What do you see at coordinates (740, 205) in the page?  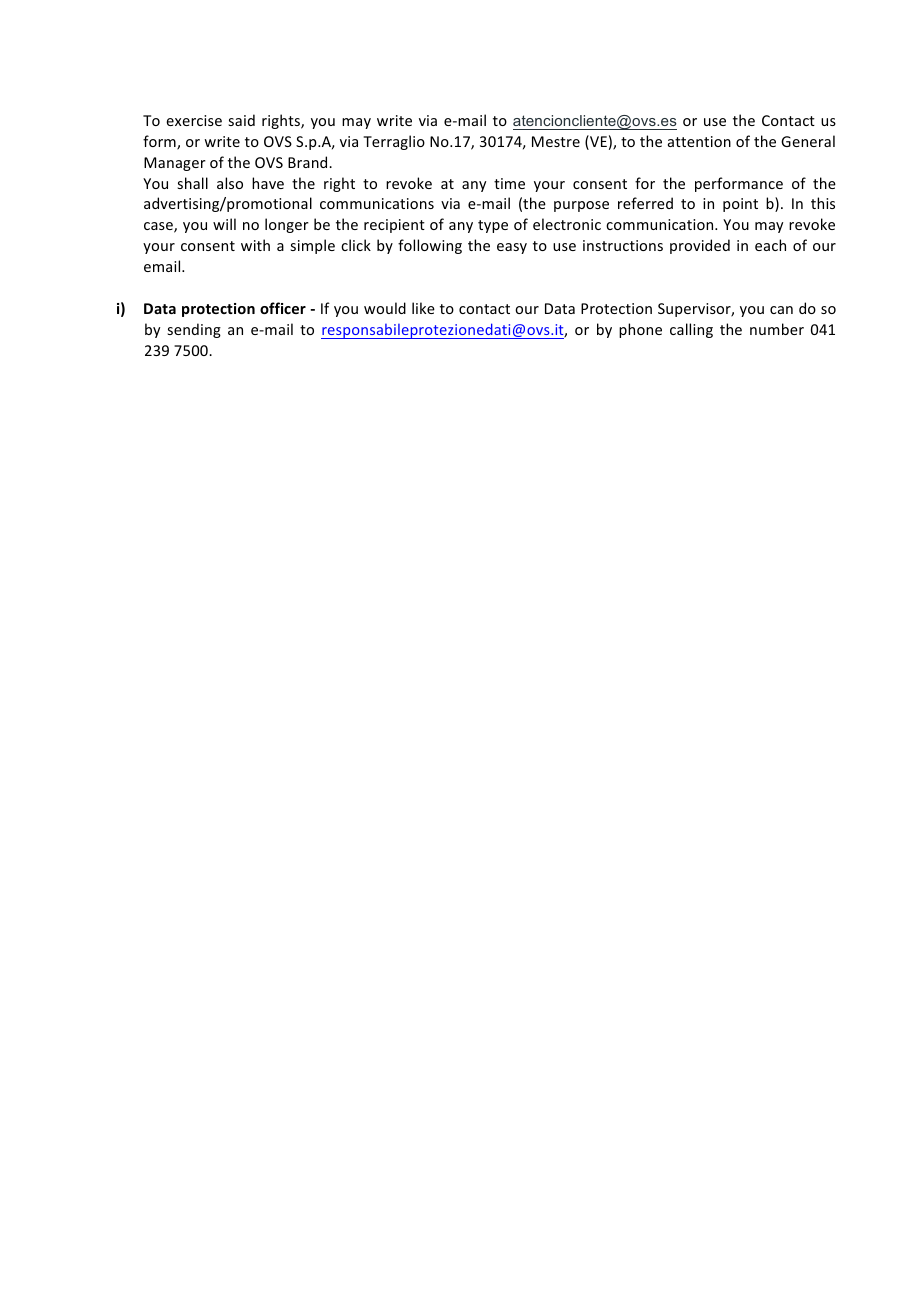 I see `point` at bounding box center [740, 205].
